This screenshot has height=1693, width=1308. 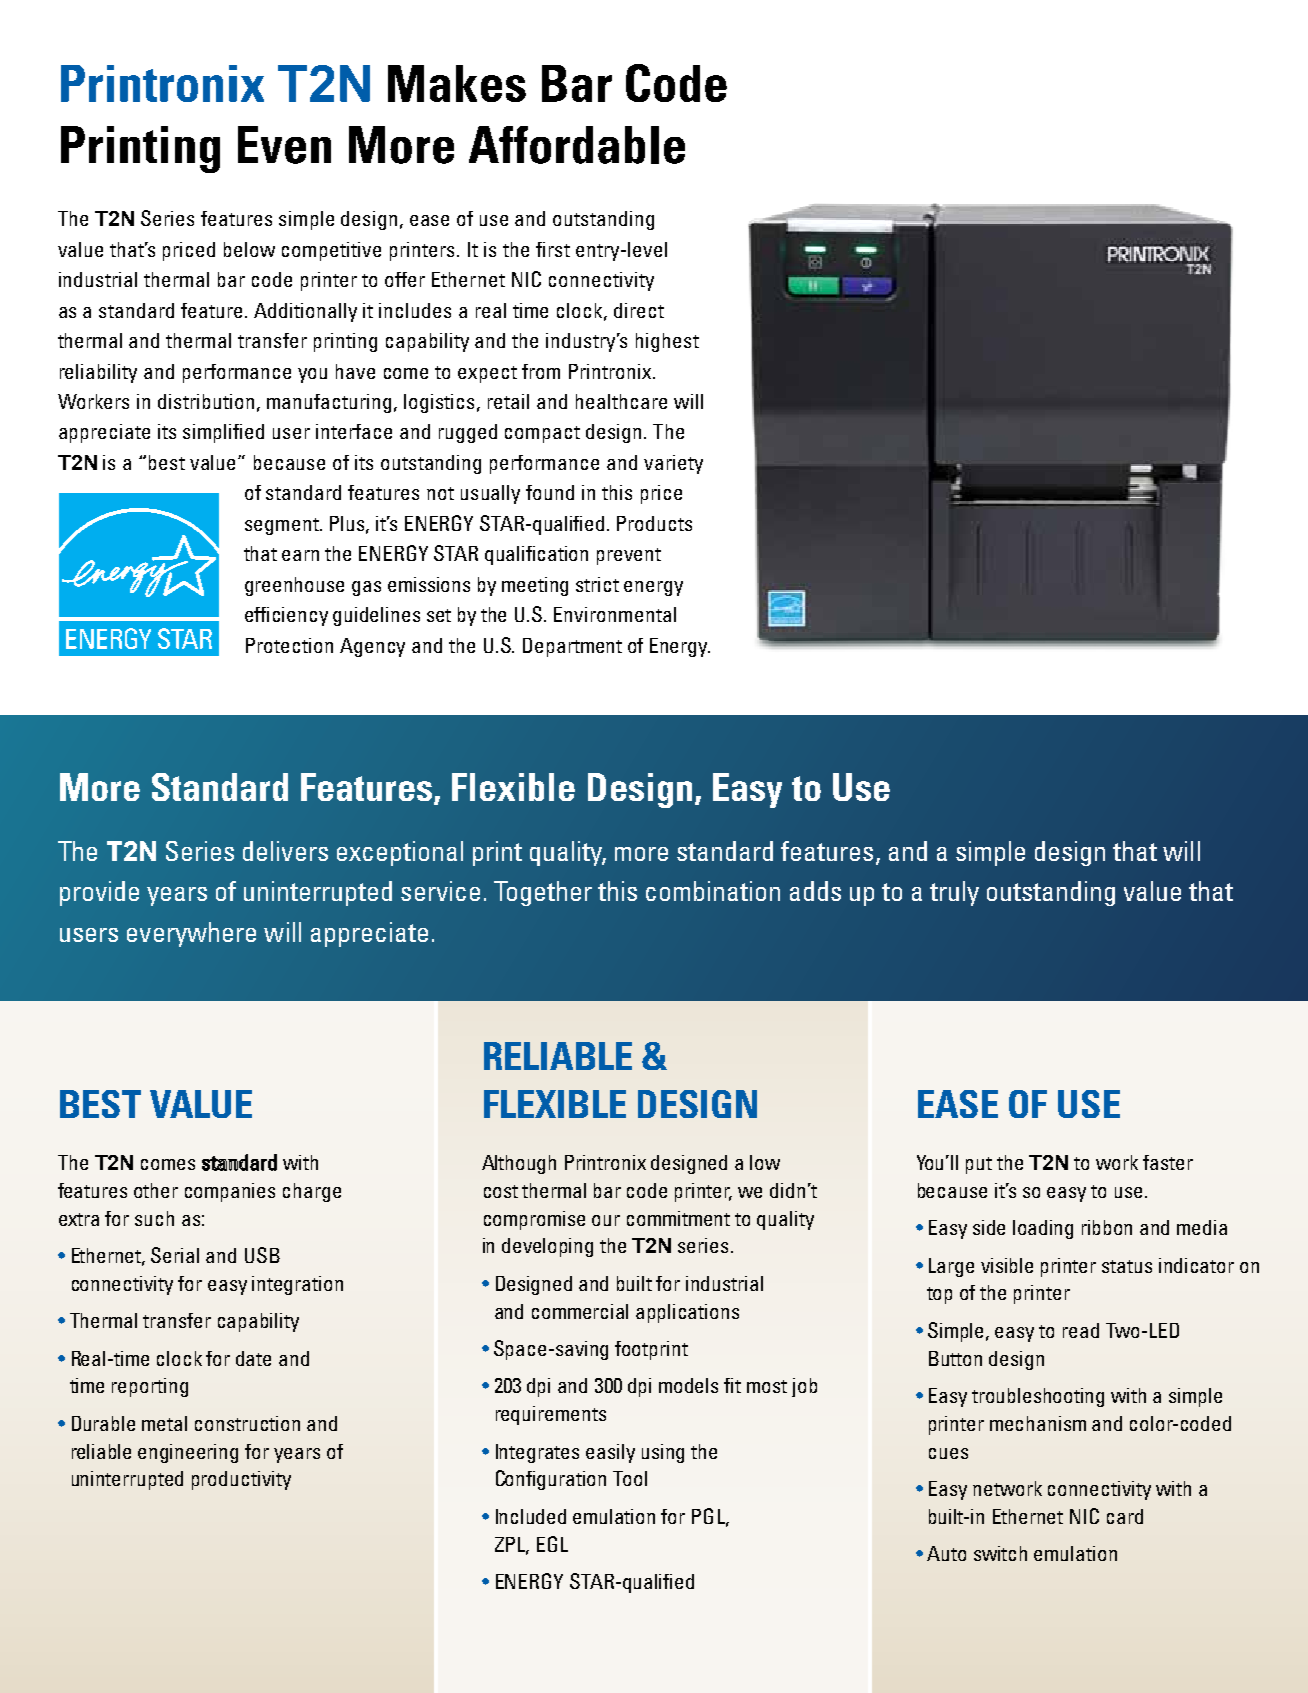 What do you see at coordinates (639, 310) in the screenshot?
I see `direct` at bounding box center [639, 310].
